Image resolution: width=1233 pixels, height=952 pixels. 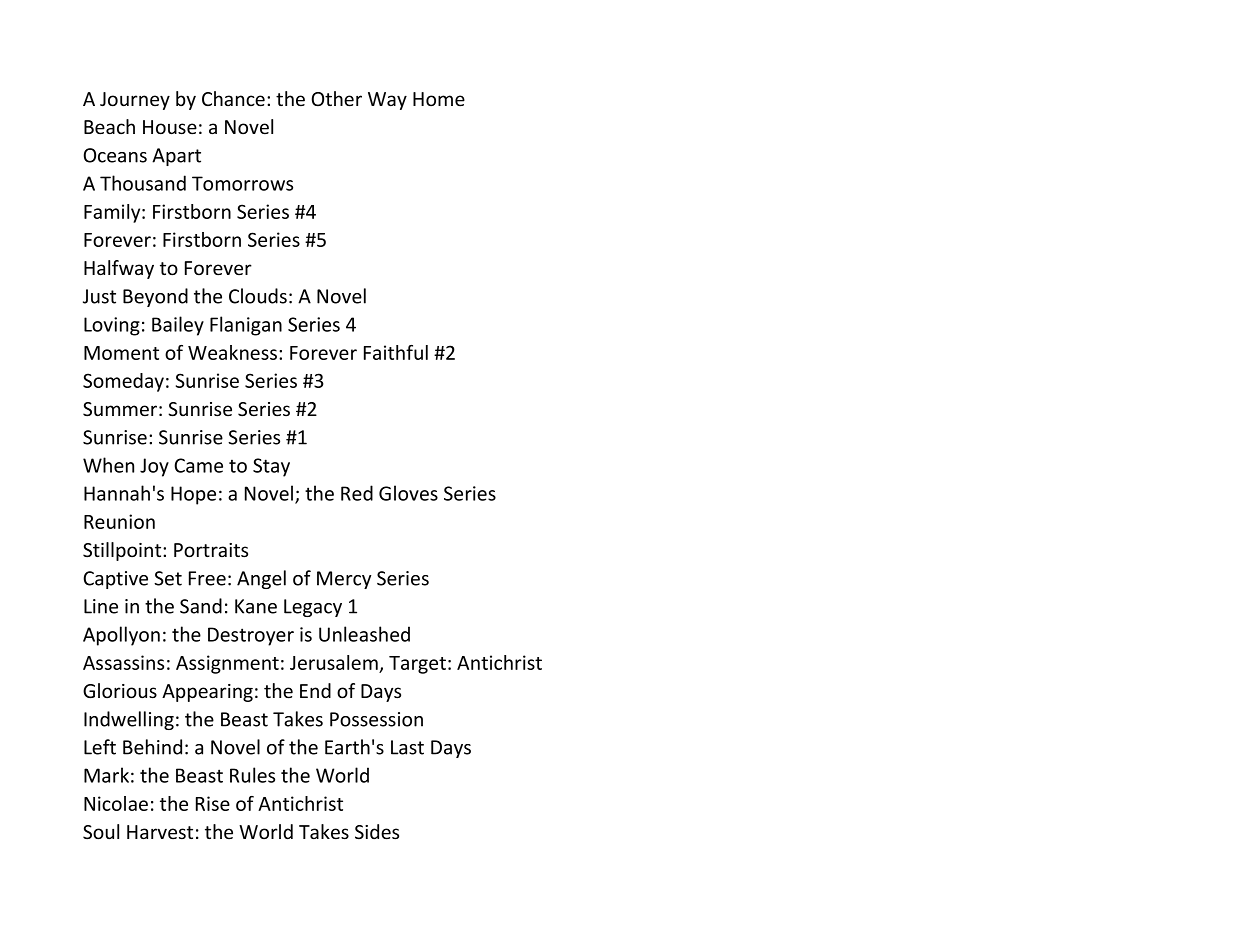 I want to click on Gloves, so click(x=408, y=493).
